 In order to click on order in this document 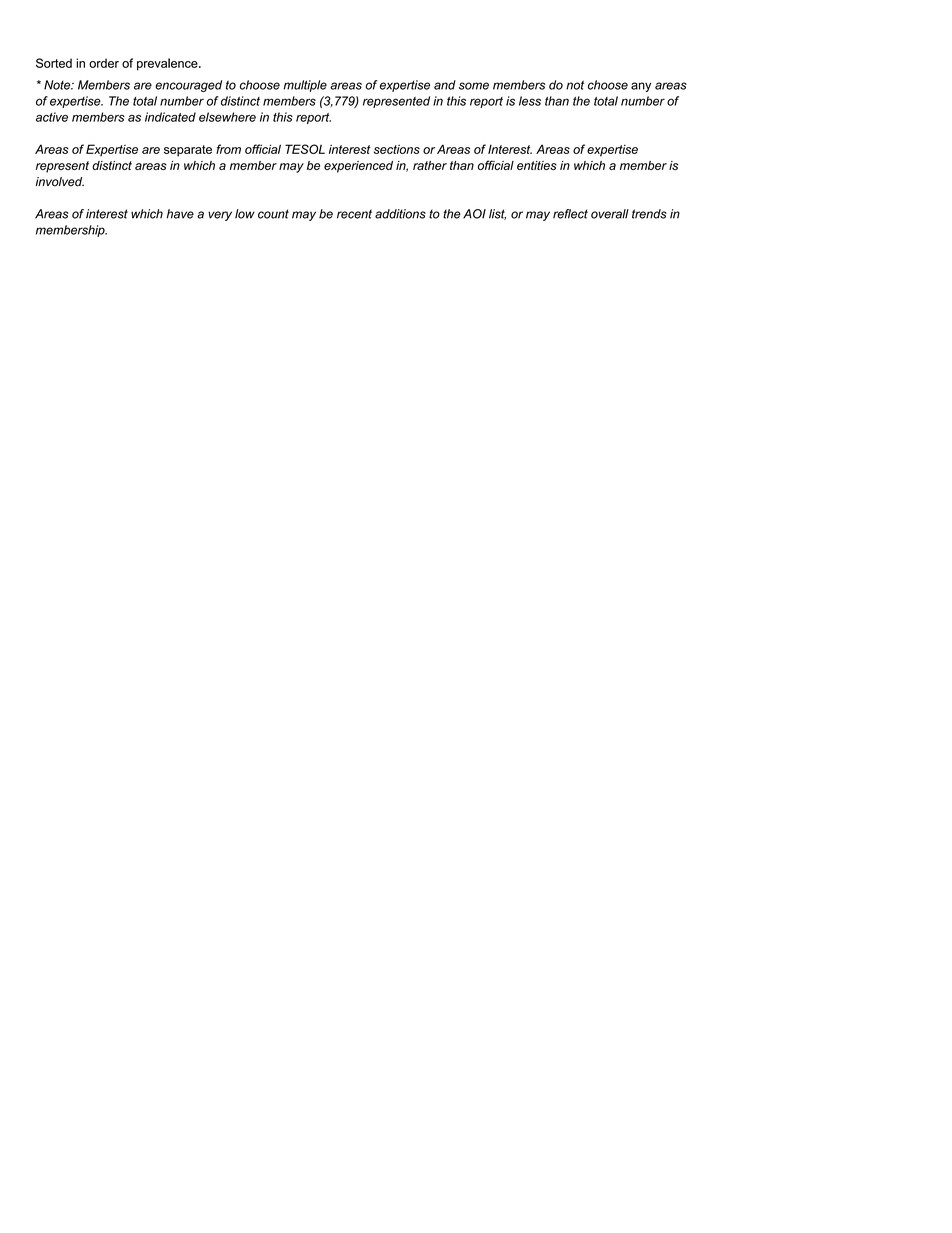, I will do `click(104, 63)`.
